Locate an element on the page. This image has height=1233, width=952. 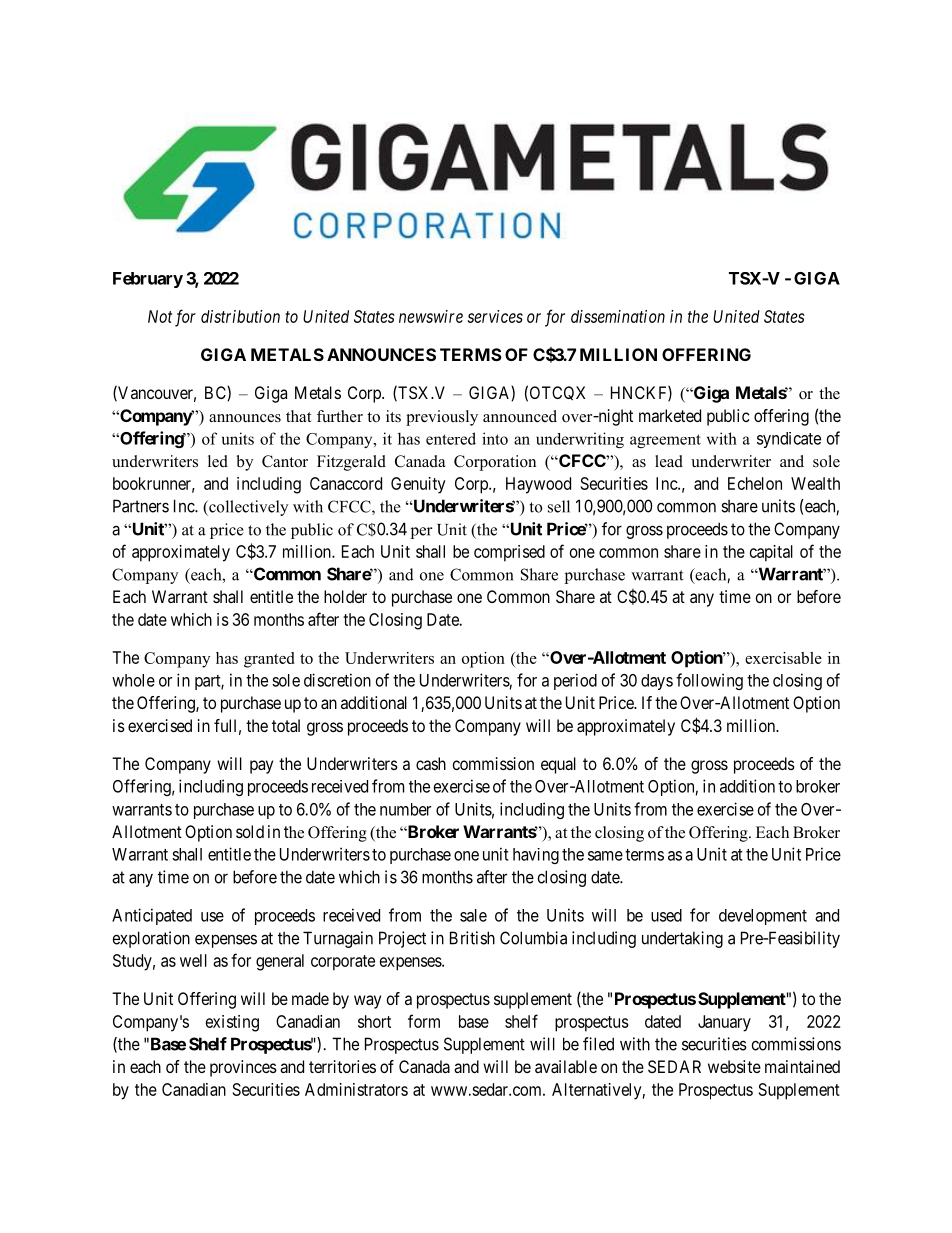
sold is located at coordinates (250, 831).
